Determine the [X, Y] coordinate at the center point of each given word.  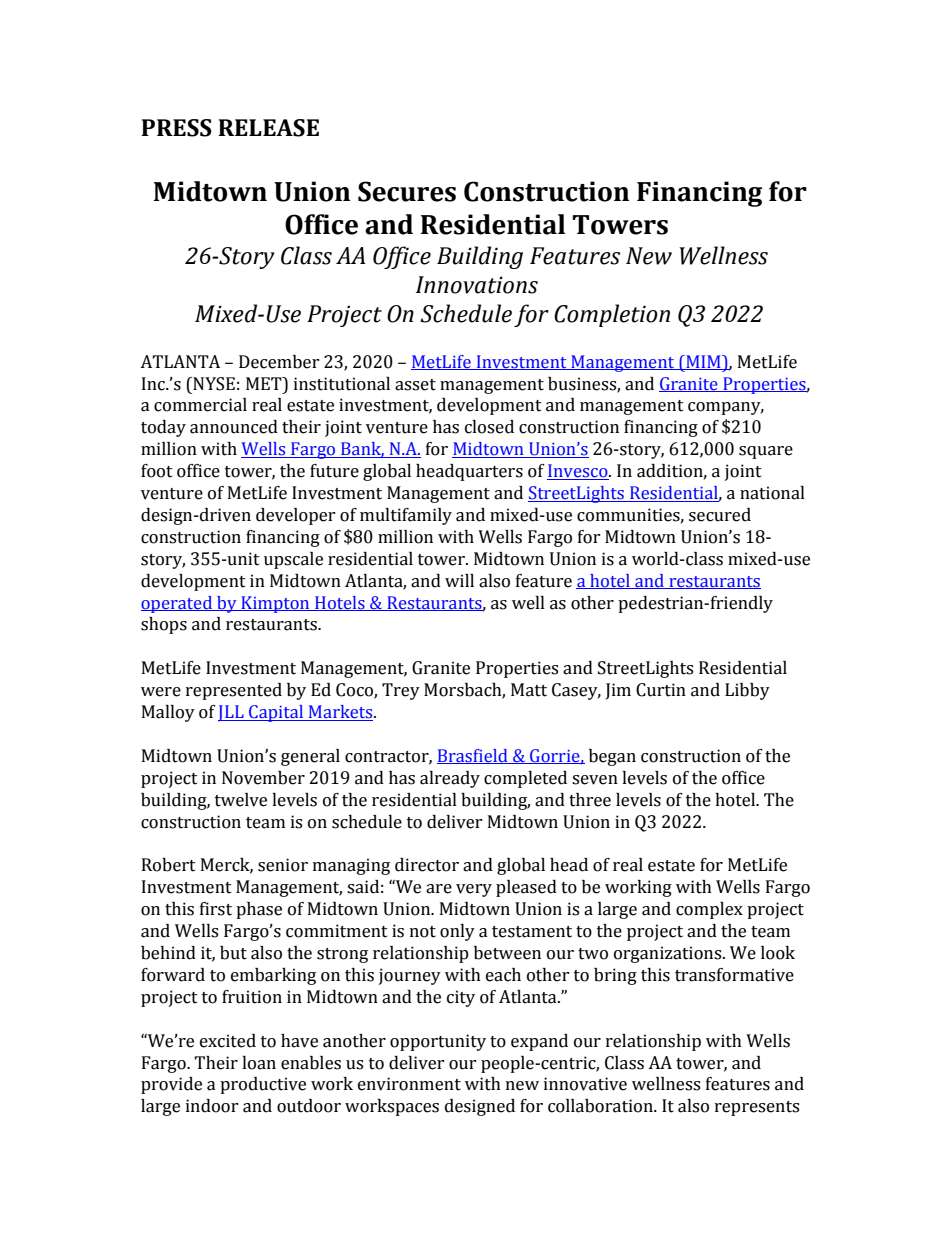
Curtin [661, 690]
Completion [612, 315]
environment [409, 1084]
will [459, 580]
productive [263, 1085]
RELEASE [268, 128]
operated [178, 604]
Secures [407, 191]
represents [757, 1108]
